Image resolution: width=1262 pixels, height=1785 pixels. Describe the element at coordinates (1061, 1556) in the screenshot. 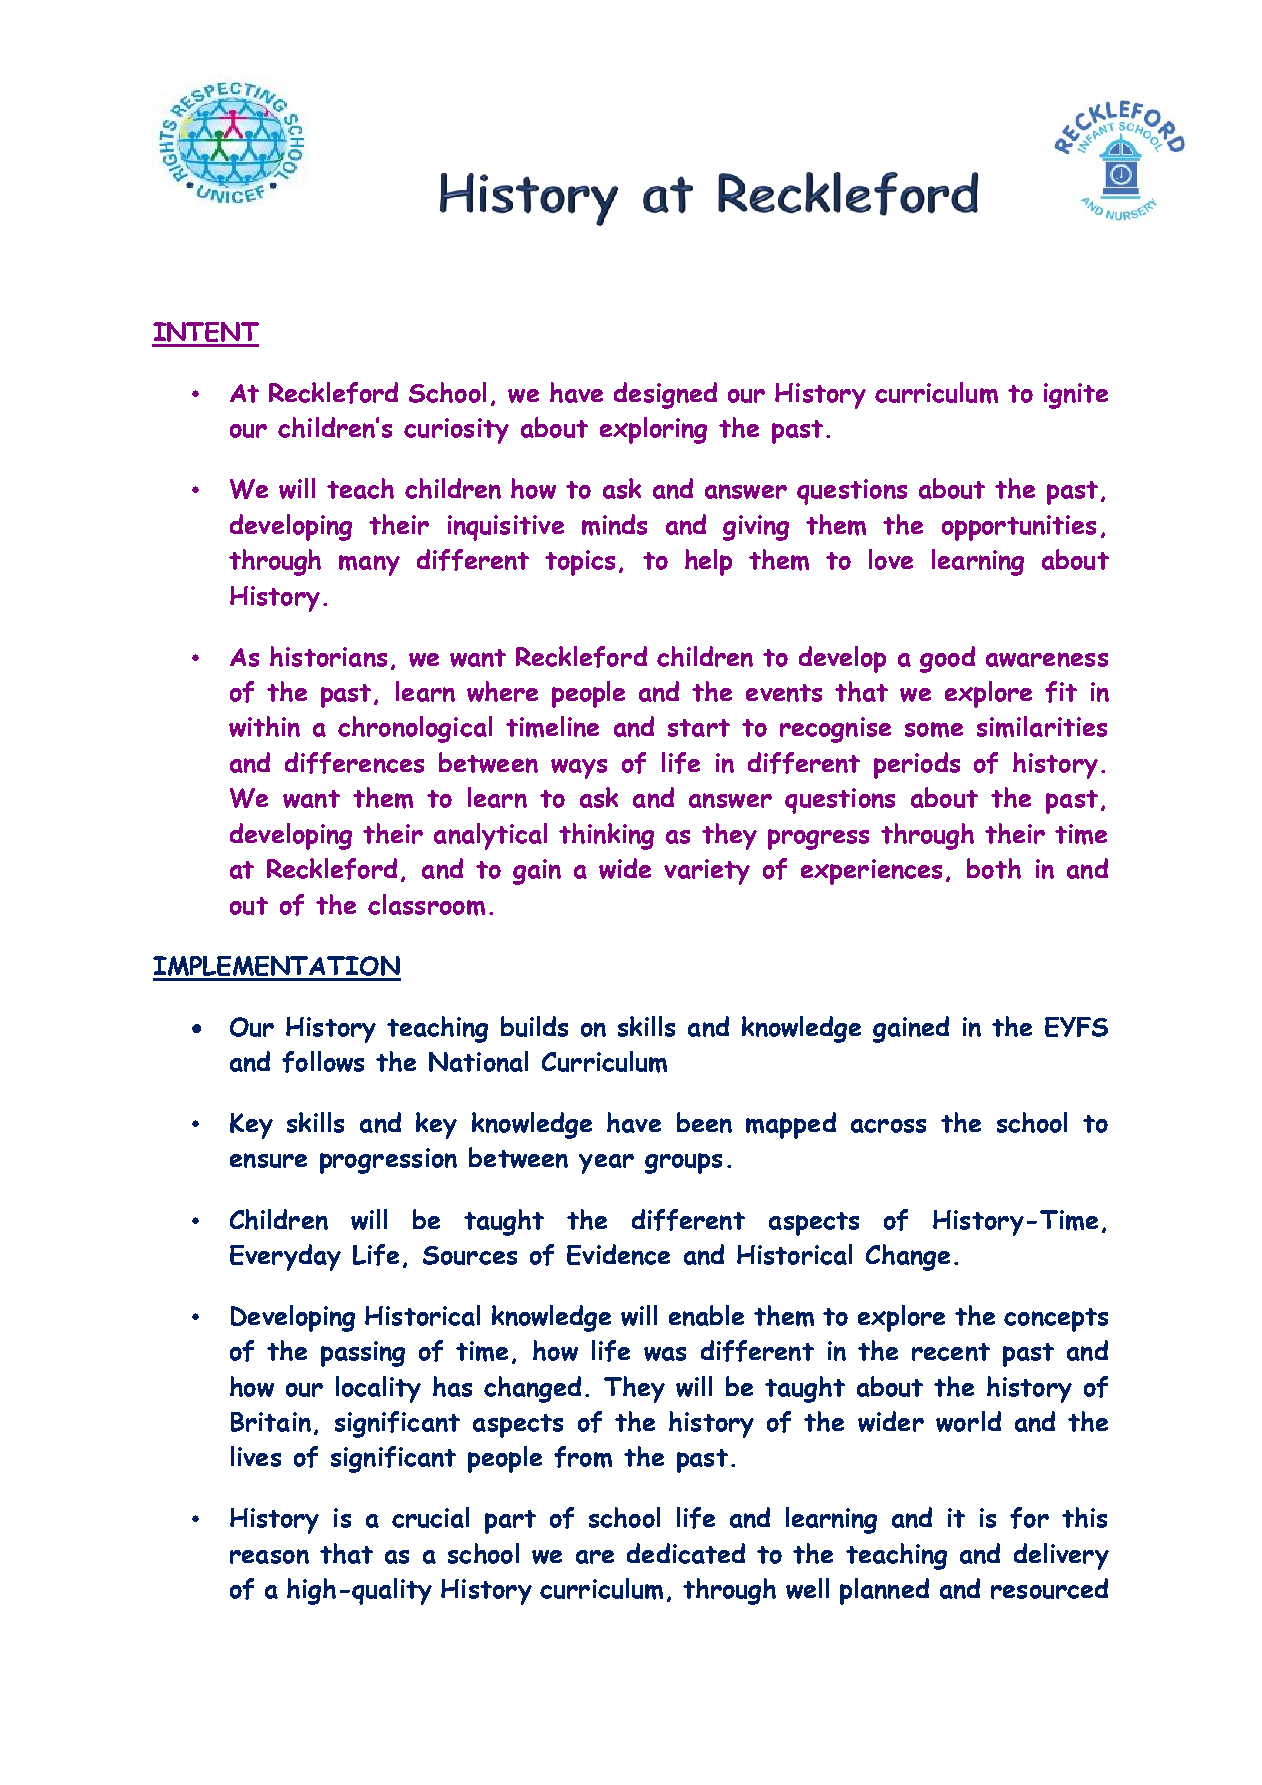

I see `delivery` at that location.
